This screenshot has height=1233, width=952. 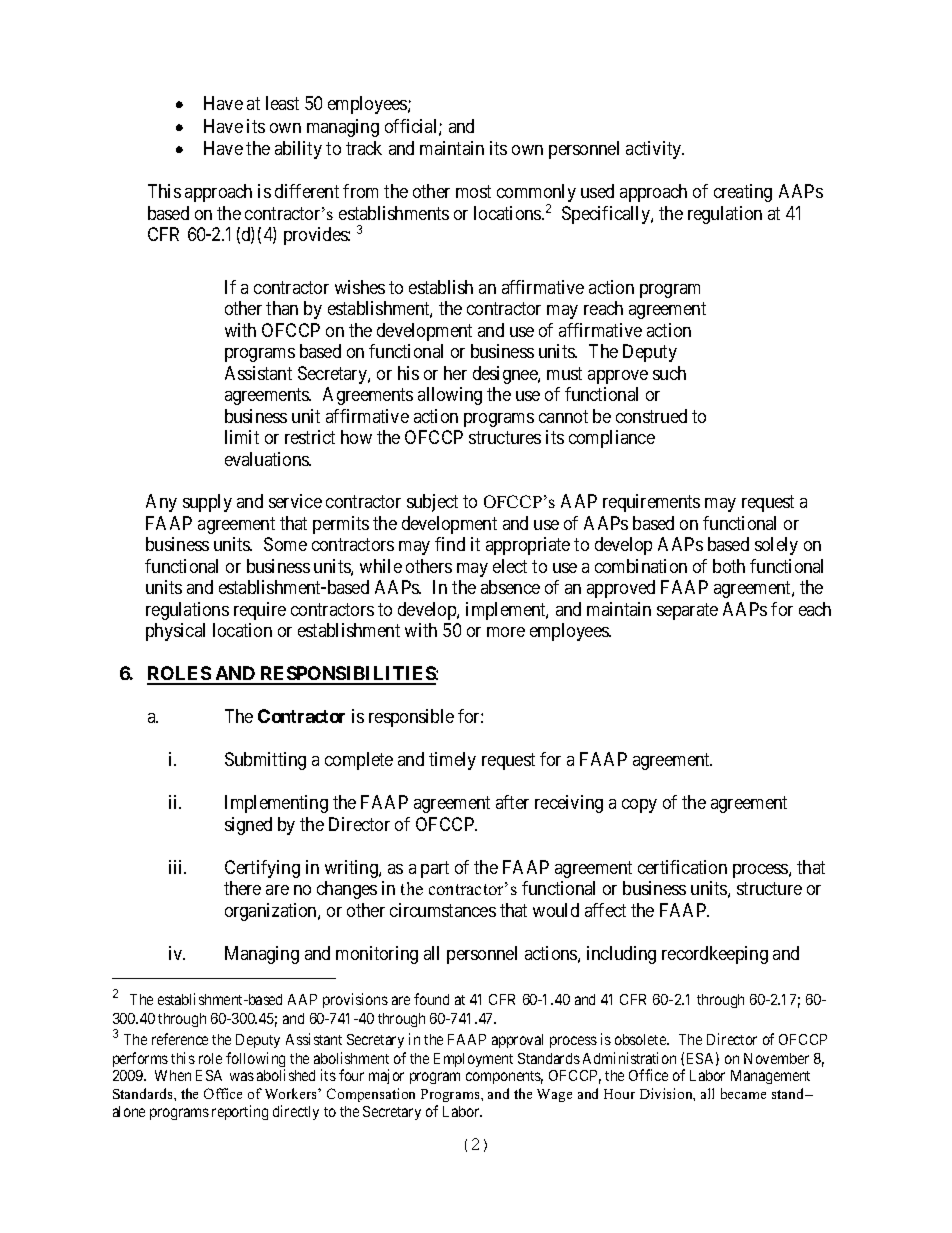 What do you see at coordinates (473, 192) in the screenshot?
I see `most` at bounding box center [473, 192].
